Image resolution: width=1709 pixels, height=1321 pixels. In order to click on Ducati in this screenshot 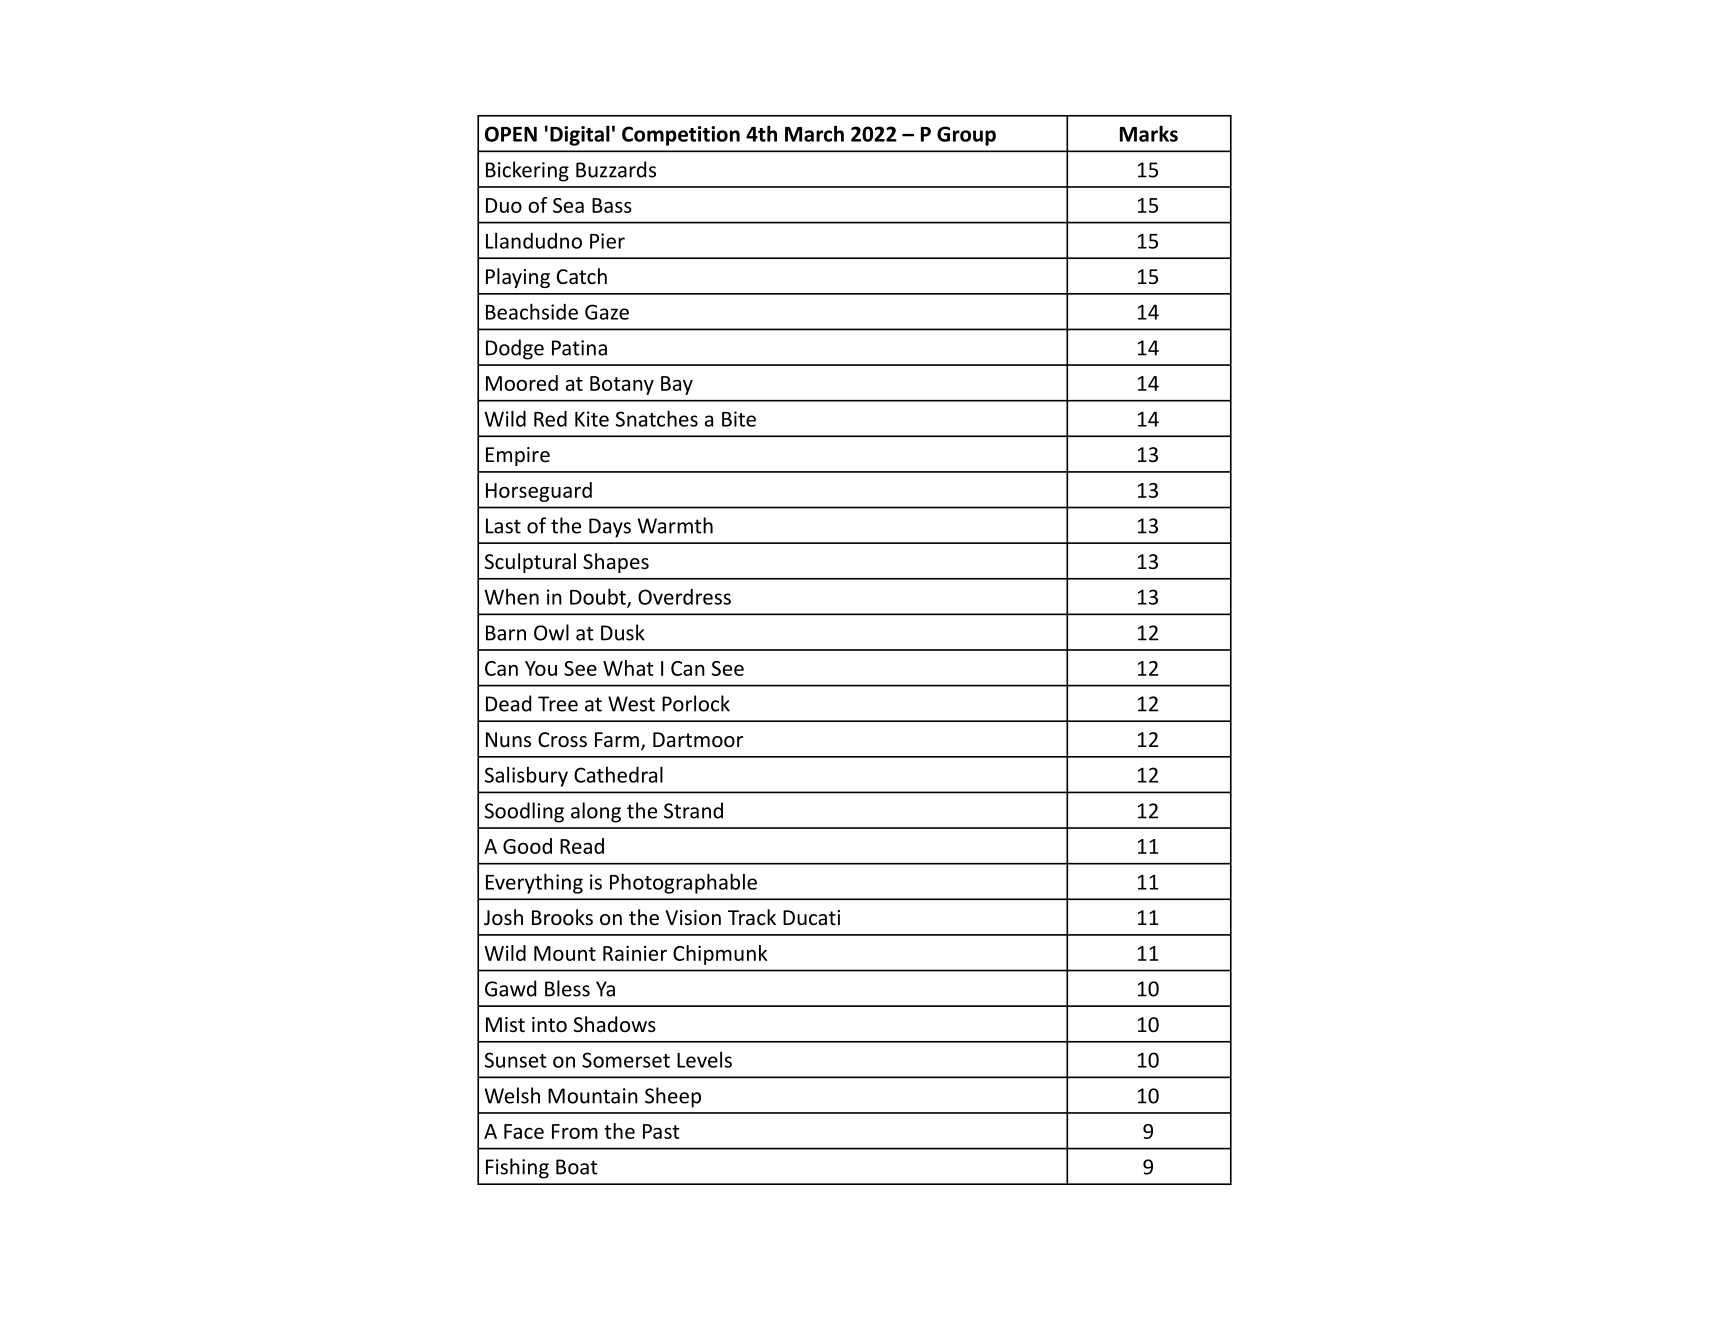, I will do `click(811, 918)`.
